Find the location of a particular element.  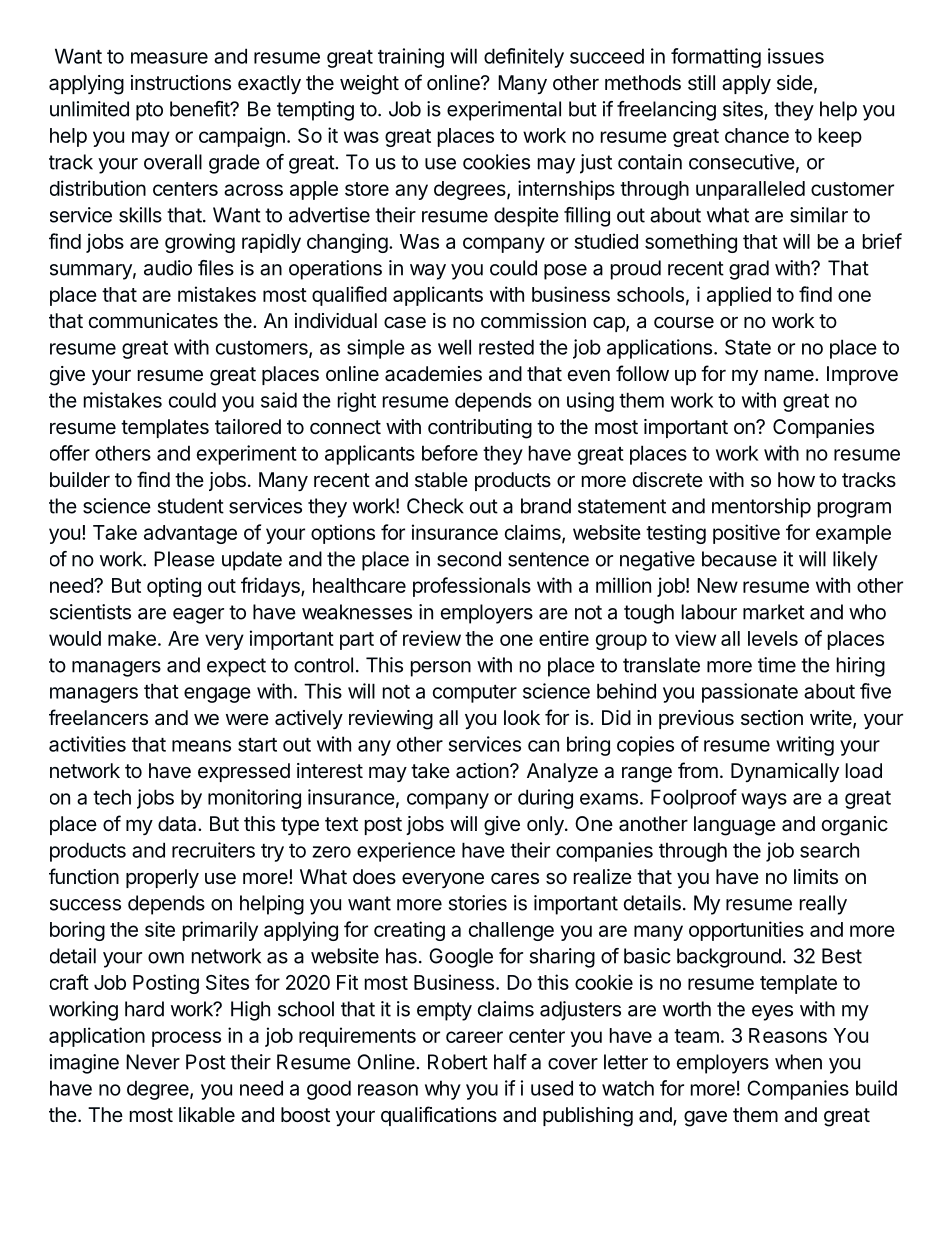

definitely is located at coordinates (524, 58).
